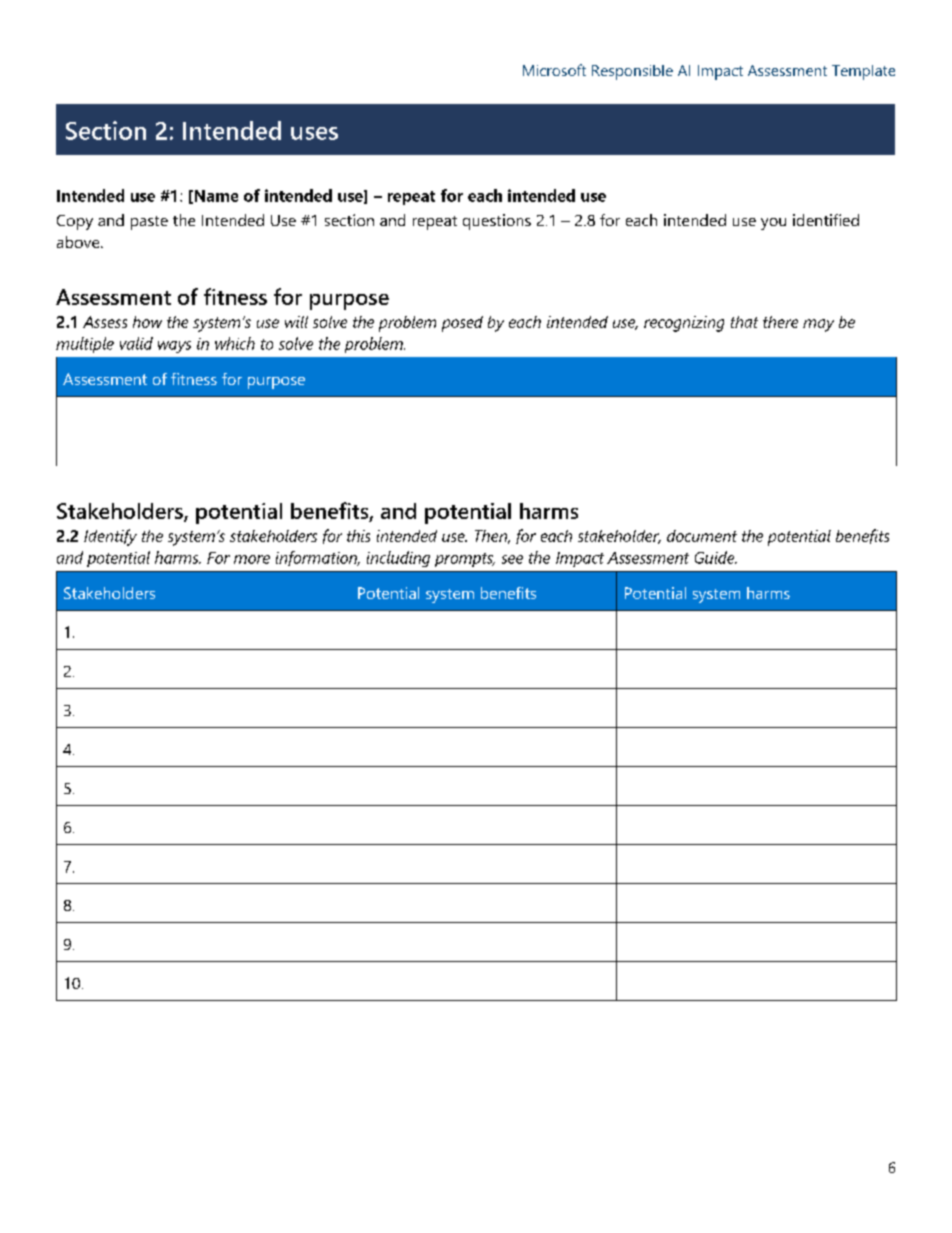 This screenshot has width=952, height=1233. Describe the element at coordinates (110, 537) in the screenshot. I see `Identify` at that location.
